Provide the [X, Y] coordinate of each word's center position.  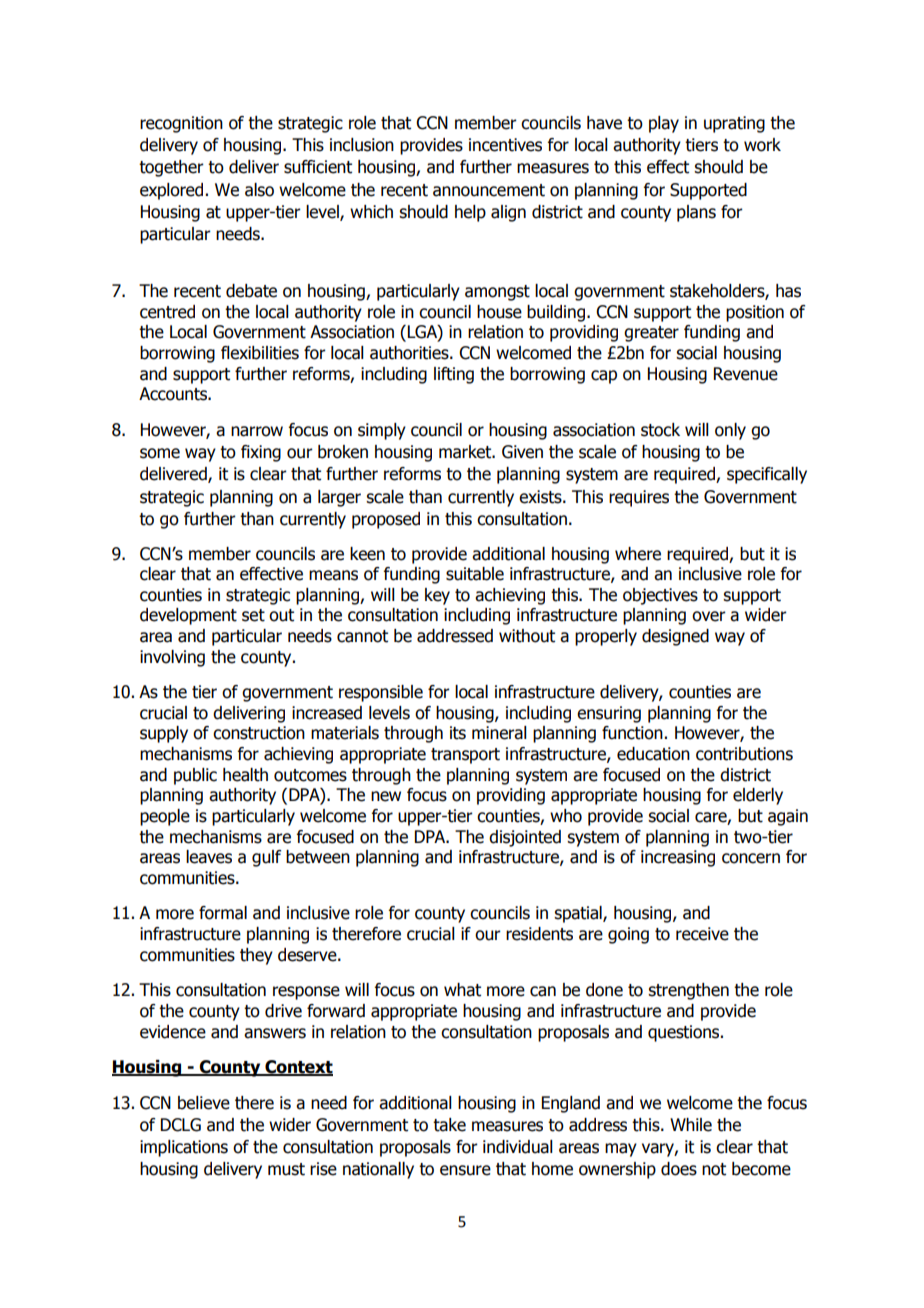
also [259, 190]
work [762, 145]
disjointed [525, 838]
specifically [767, 475]
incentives [505, 145]
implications [184, 1148]
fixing [261, 453]
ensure [465, 1170]
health [245, 775]
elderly [758, 796]
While [691, 1125]
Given [522, 452]
